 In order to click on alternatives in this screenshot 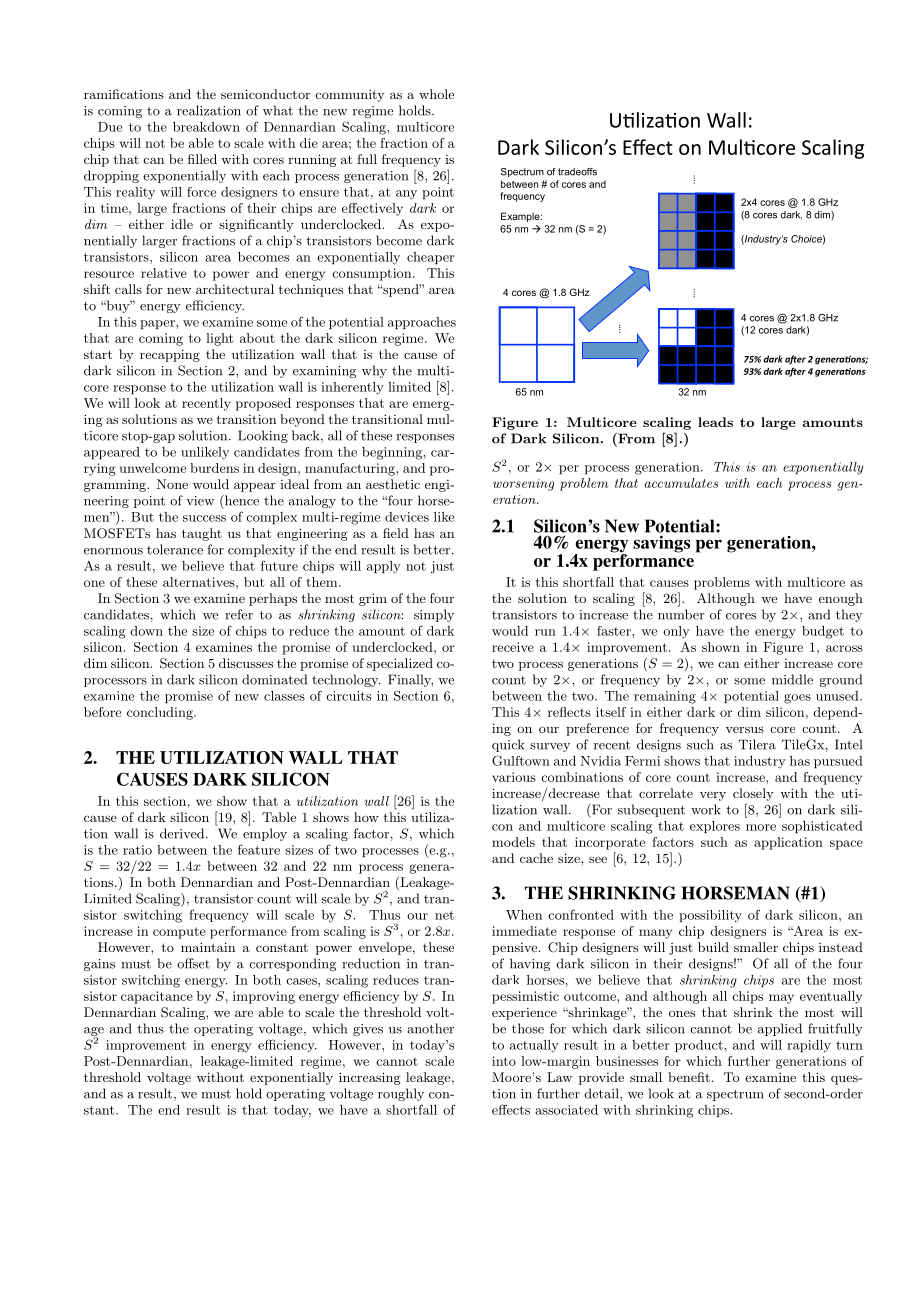, I will do `click(200, 582)`.
